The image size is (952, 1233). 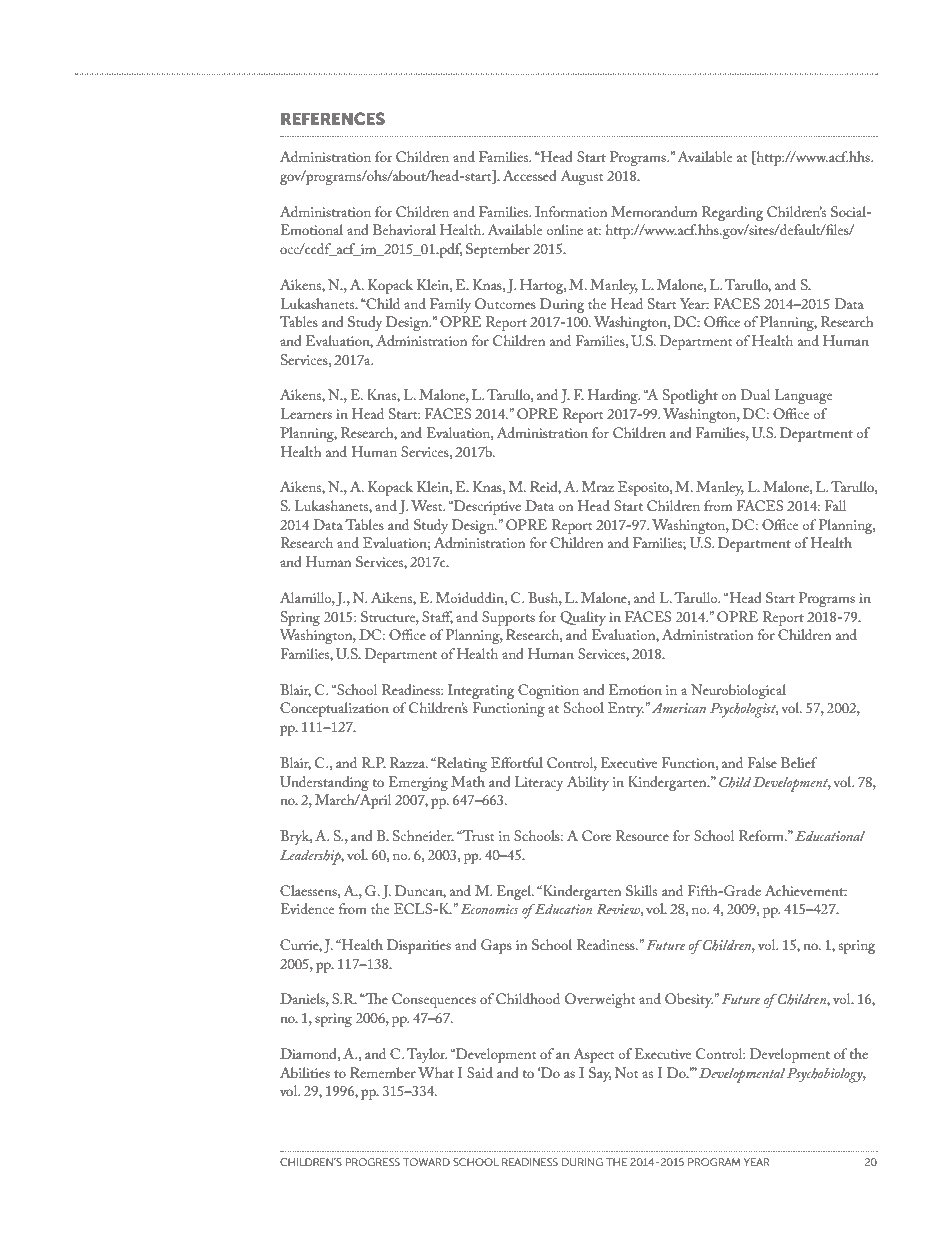 What do you see at coordinates (600, 1074) in the page?
I see `Say` at bounding box center [600, 1074].
